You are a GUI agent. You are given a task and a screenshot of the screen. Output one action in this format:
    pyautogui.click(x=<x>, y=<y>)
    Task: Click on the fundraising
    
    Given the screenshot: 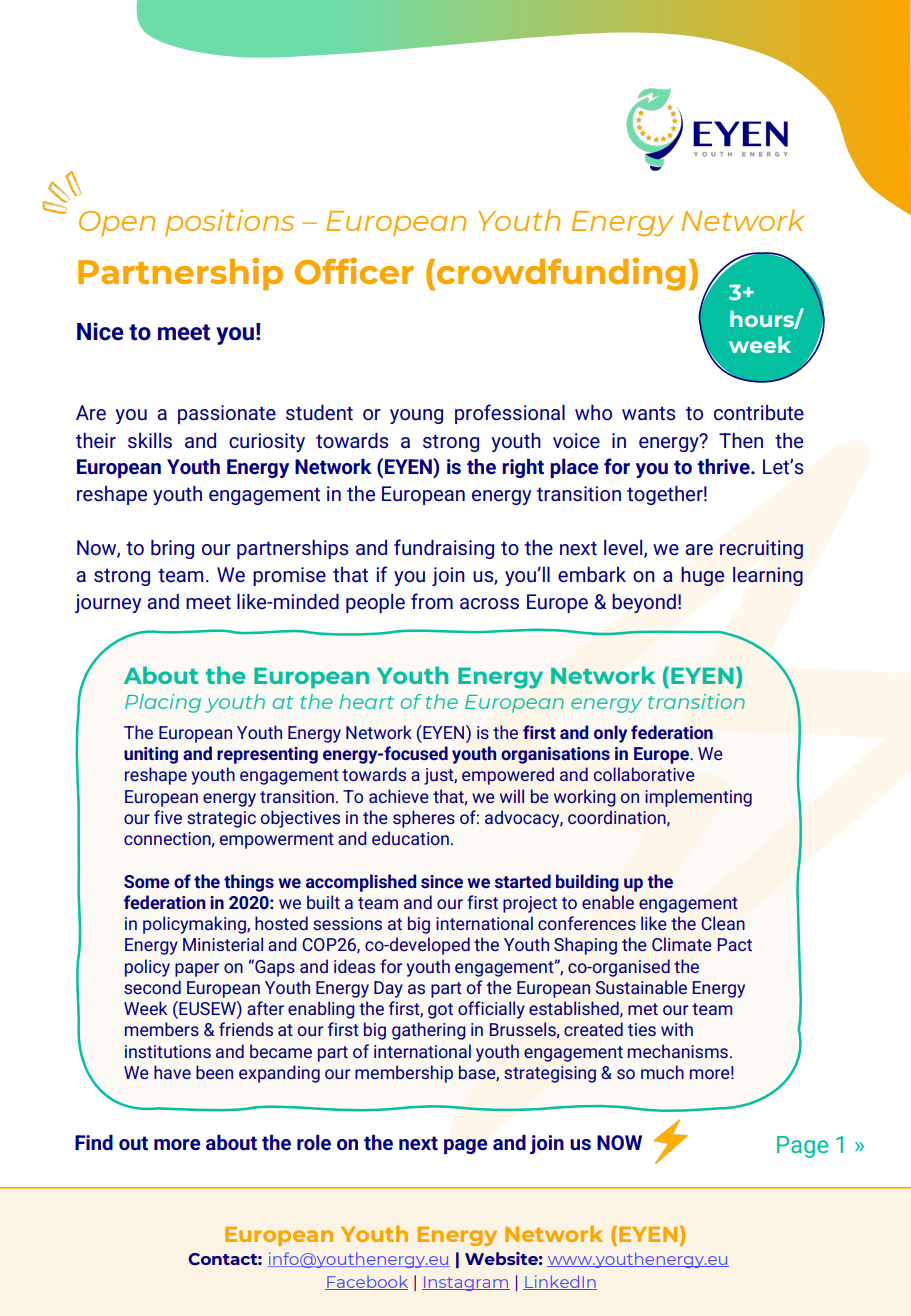 What is the action you would take?
    pyautogui.click(x=444, y=549)
